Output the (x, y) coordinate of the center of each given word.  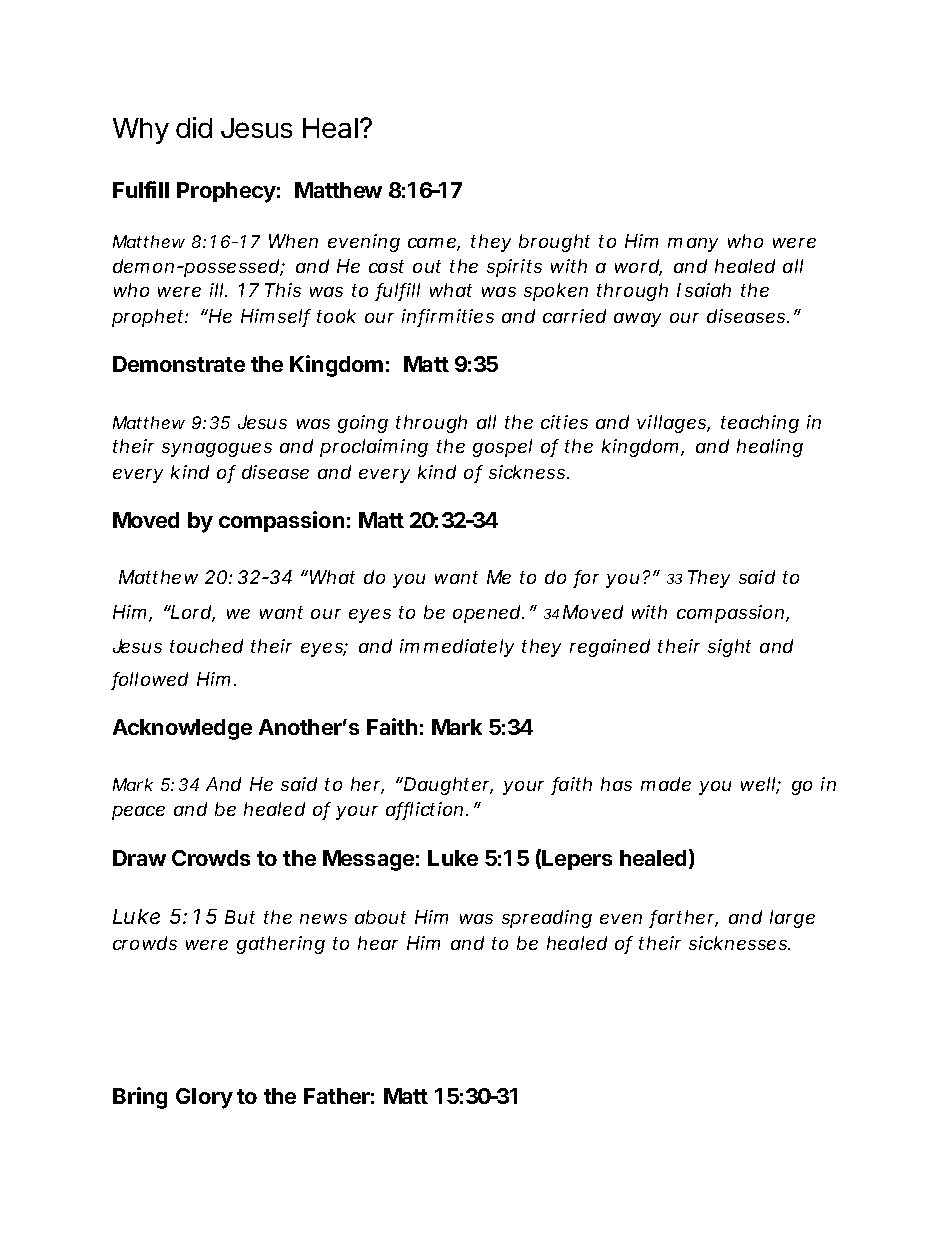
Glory (204, 1098)
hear (378, 943)
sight (729, 648)
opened (486, 614)
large (792, 919)
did (194, 127)
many (693, 245)
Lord (191, 613)
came (433, 244)
